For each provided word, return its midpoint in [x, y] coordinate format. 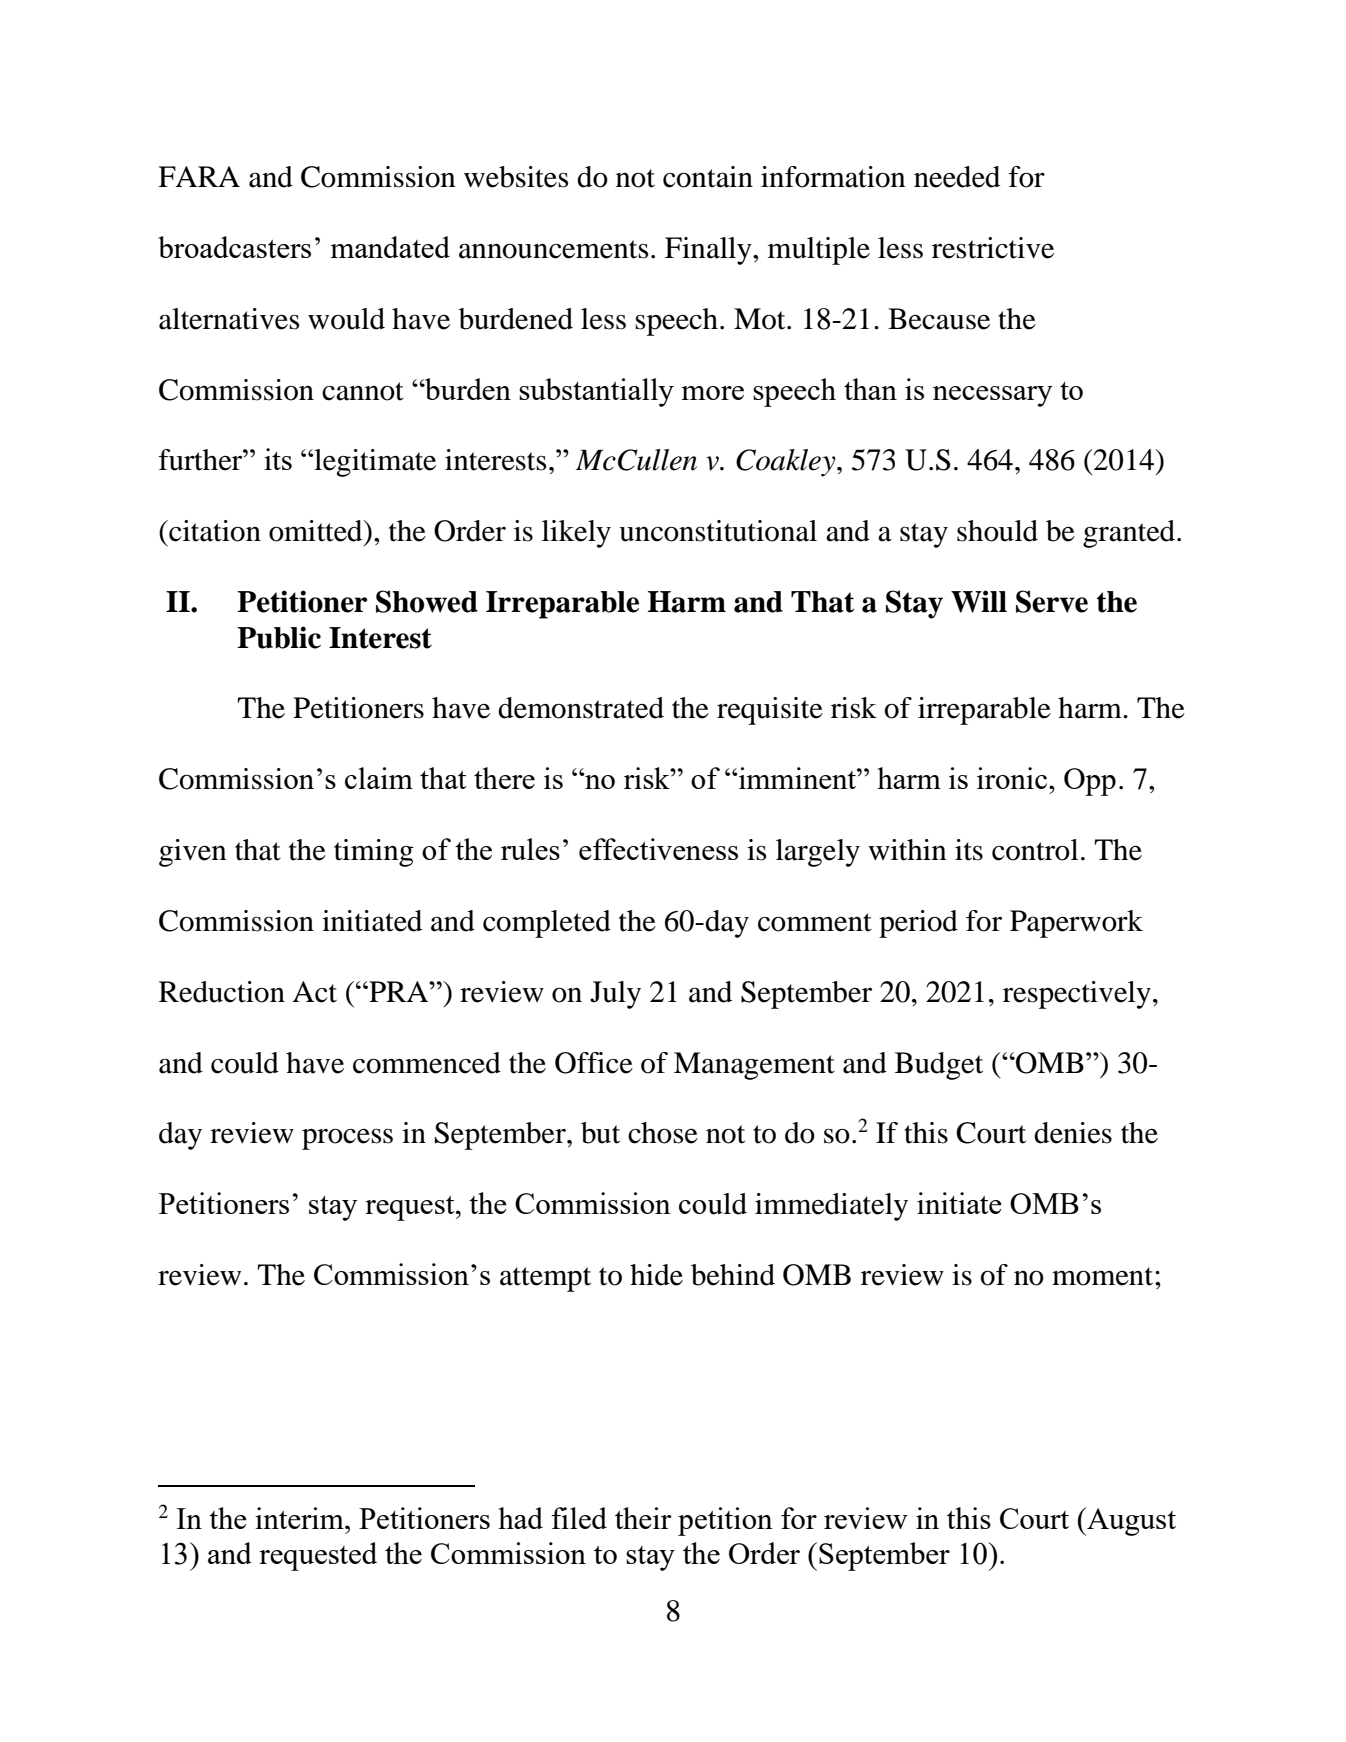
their [643, 1518]
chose [663, 1133]
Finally [709, 251]
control [1035, 850]
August [1130, 1521]
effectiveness [658, 849]
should [997, 531]
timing [374, 853]
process [347, 1139]
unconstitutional [718, 531]
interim [300, 1518]
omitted [317, 531]
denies [1073, 1133]
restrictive [993, 248]
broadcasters [234, 247]
